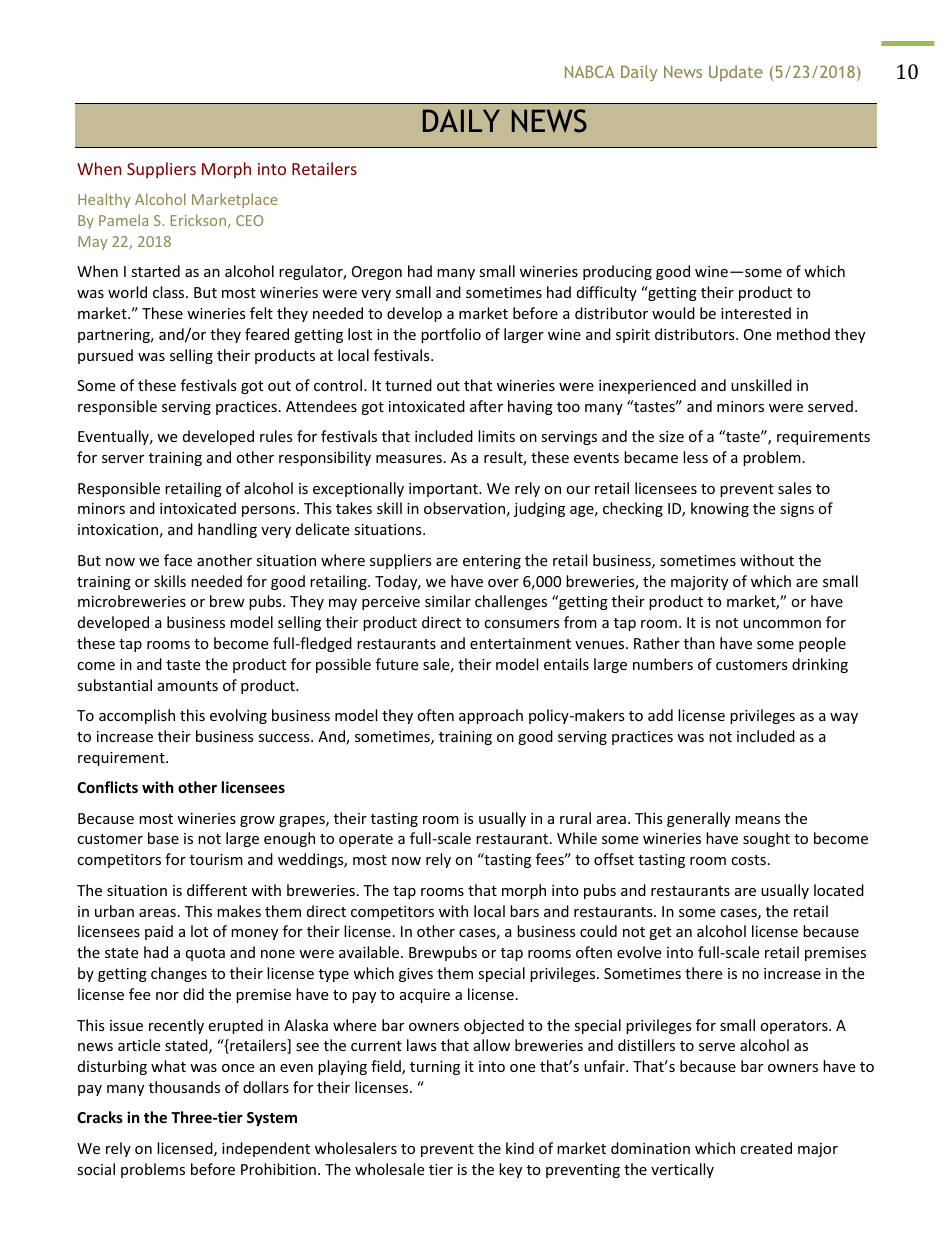 The image size is (952, 1233). Describe the element at coordinates (184, 1087) in the page. I see `thousands` at that location.
